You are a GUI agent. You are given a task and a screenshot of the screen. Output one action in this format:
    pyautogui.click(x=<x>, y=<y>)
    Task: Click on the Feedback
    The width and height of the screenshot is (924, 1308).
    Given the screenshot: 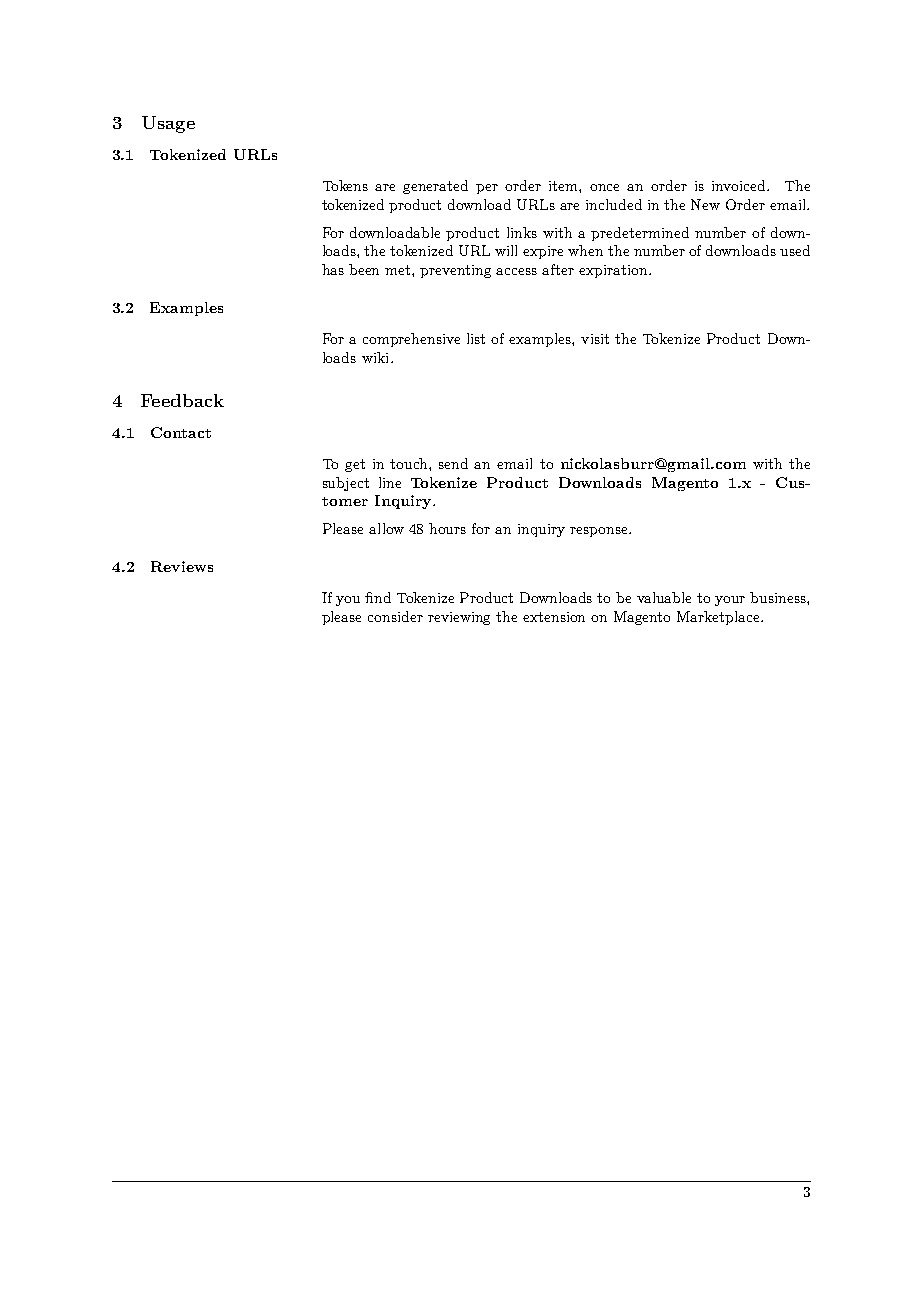 What is the action you would take?
    pyautogui.click(x=182, y=400)
